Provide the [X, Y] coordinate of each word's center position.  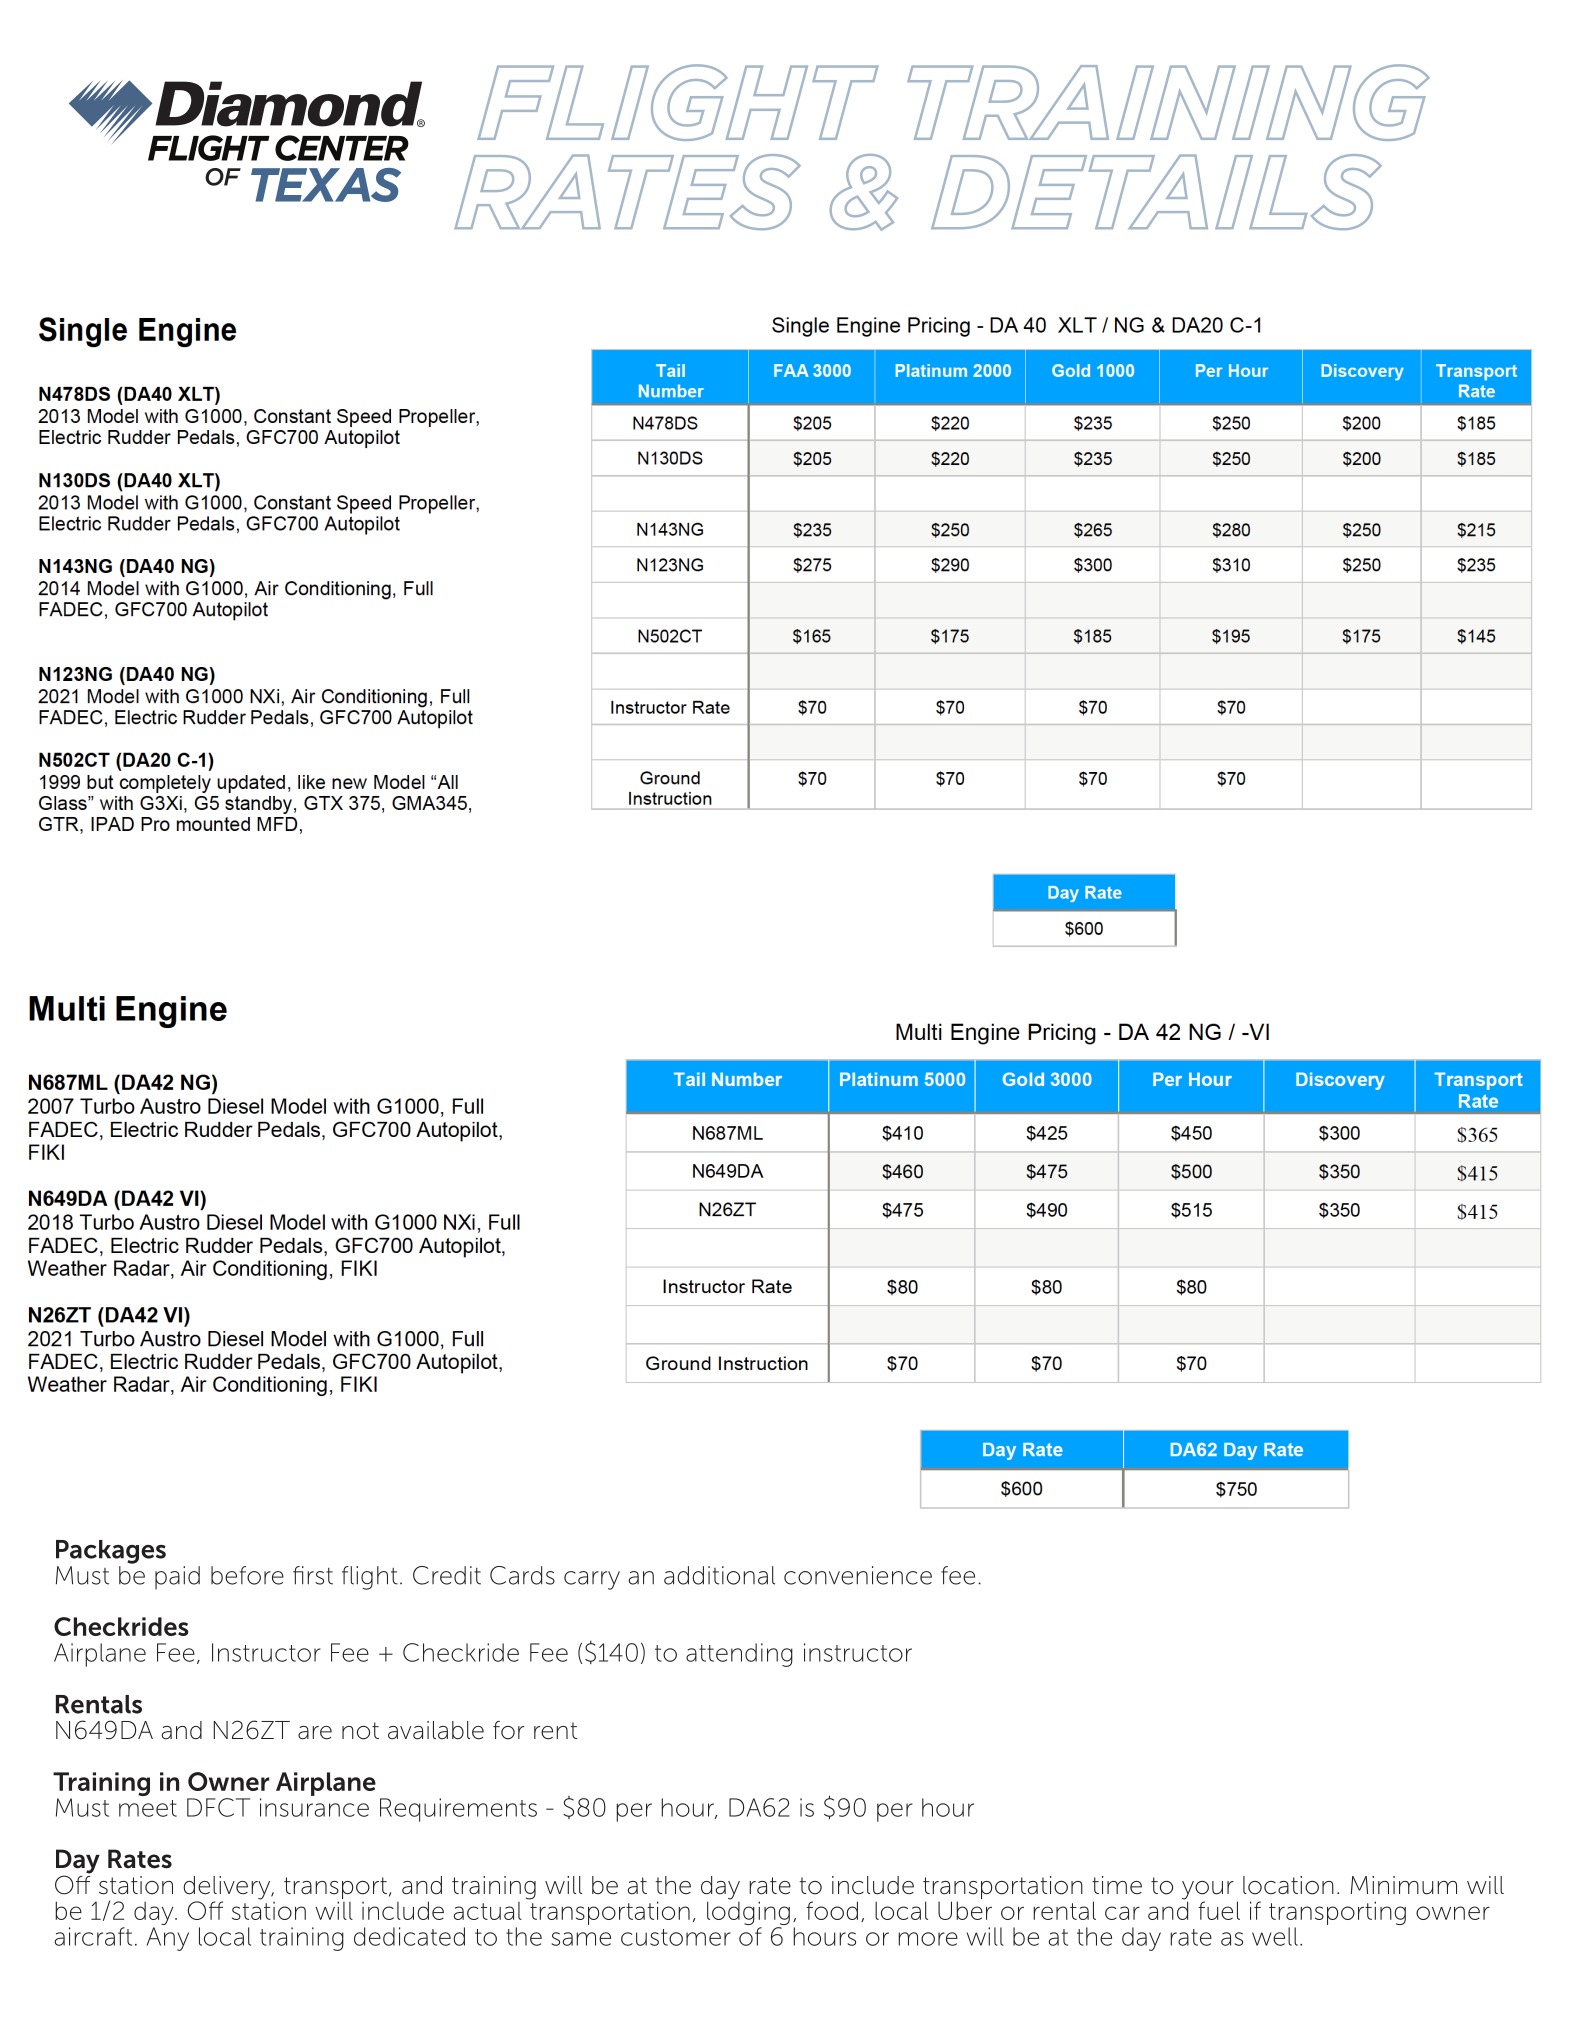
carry [592, 1580]
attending [739, 1655]
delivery [228, 1889]
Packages [111, 1552]
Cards [522, 1575]
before [247, 1575]
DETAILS [1156, 192]
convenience [858, 1575]
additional [719, 1575]
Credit [447, 1575]
